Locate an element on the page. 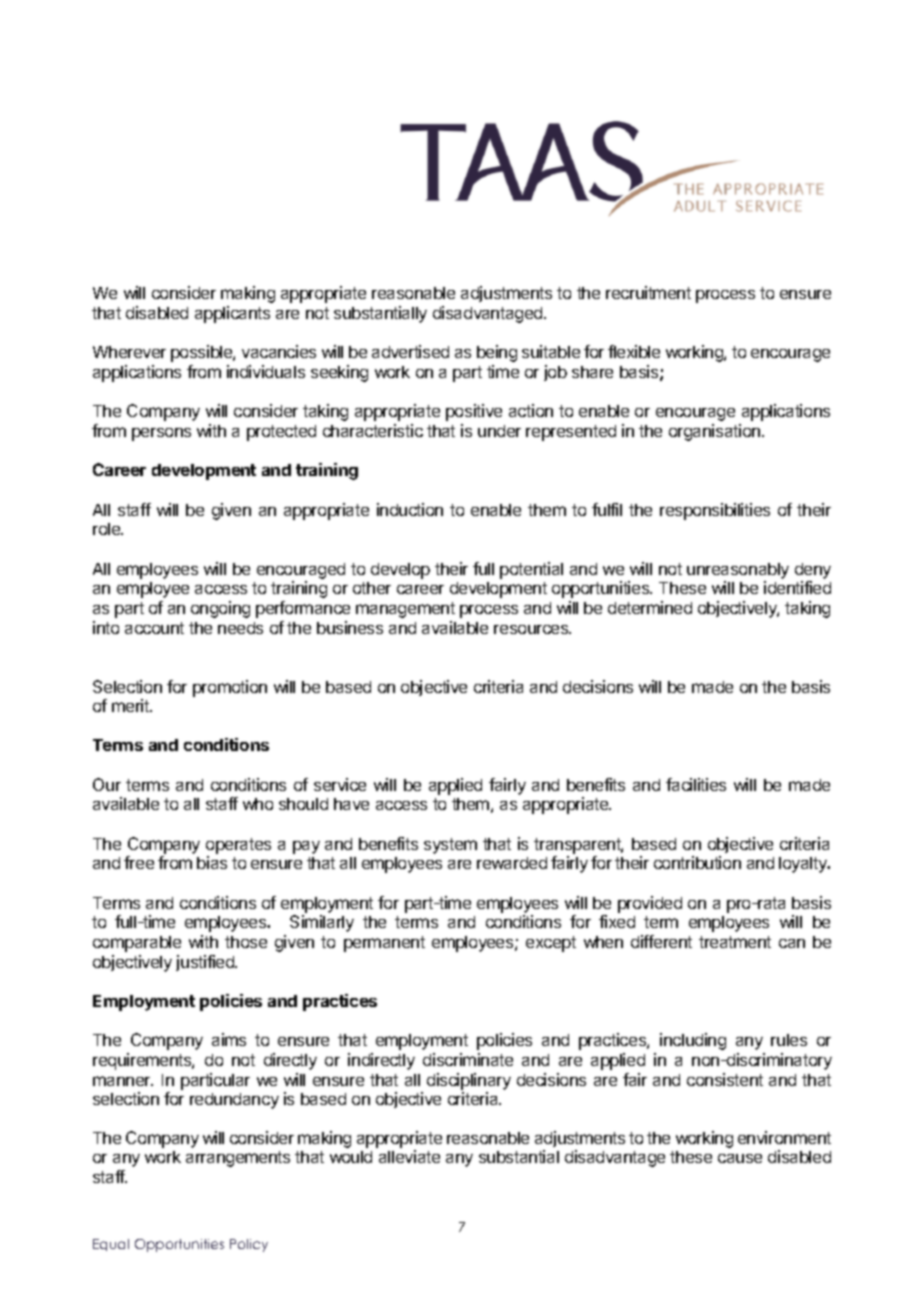 This document has height=1308, width=924. discriminate is located at coordinates (468, 1059).
